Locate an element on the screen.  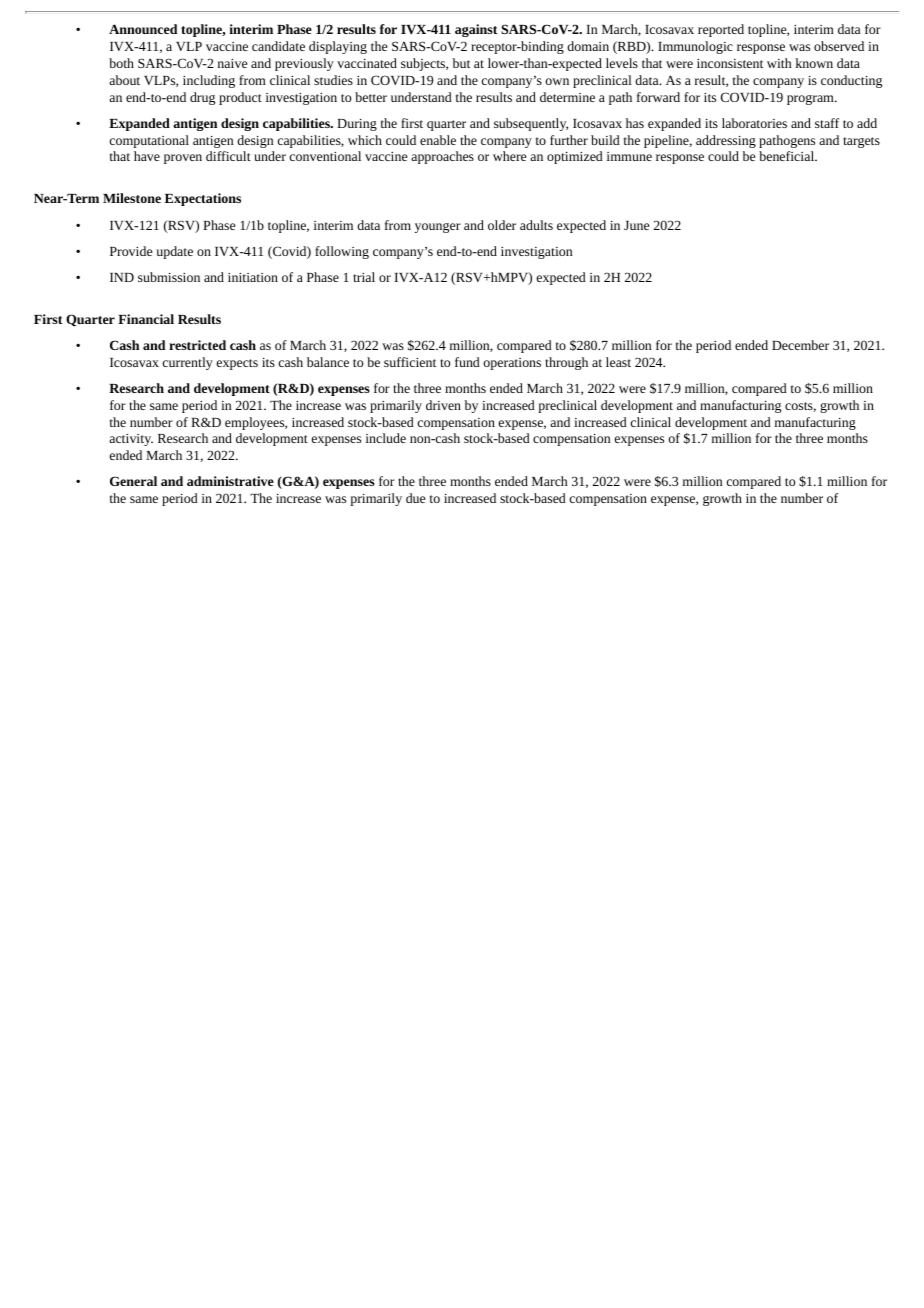
where is located at coordinates (509, 156).
